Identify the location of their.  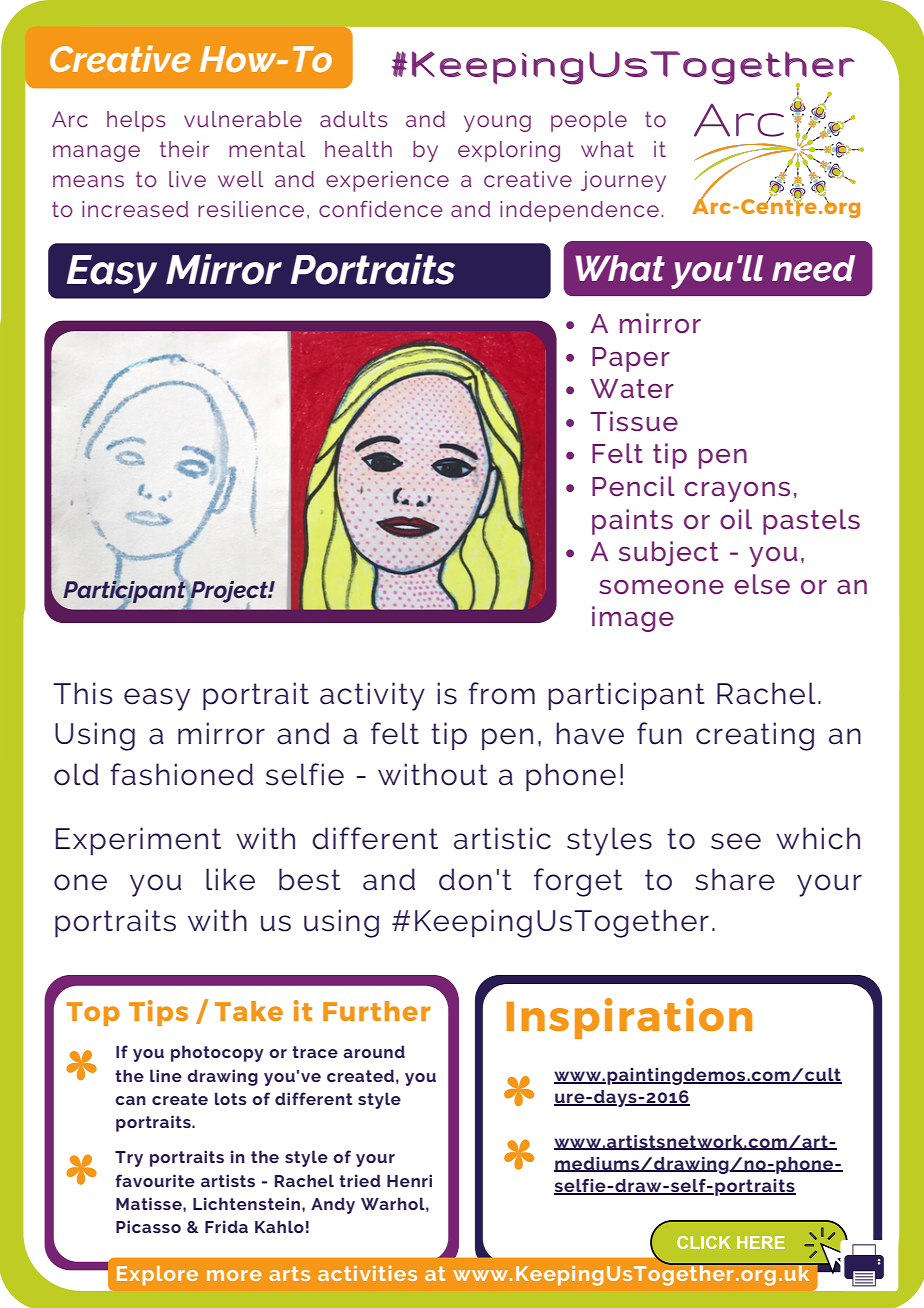
(184, 149).
